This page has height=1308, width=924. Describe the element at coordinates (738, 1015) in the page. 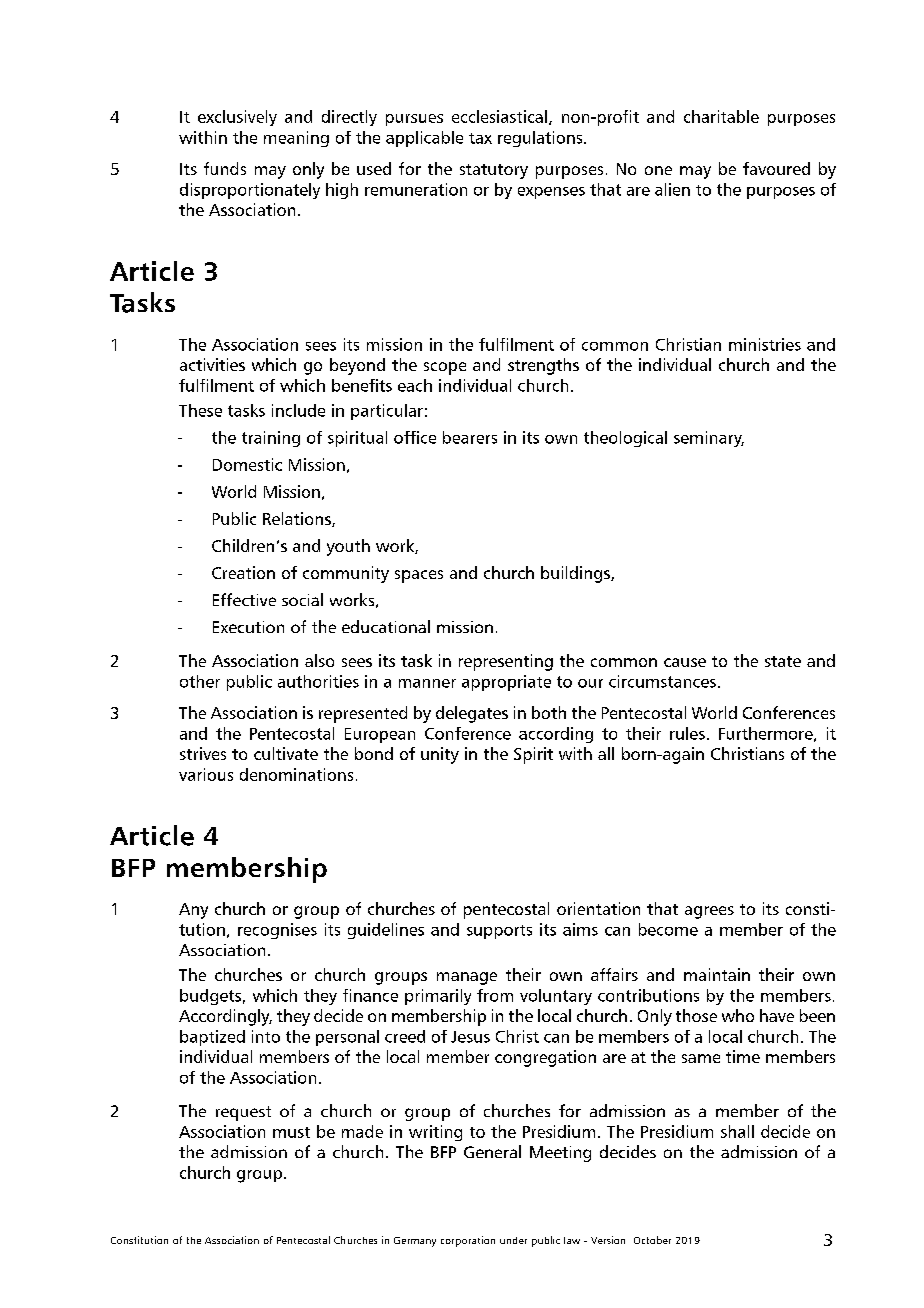

I see `who` at that location.
